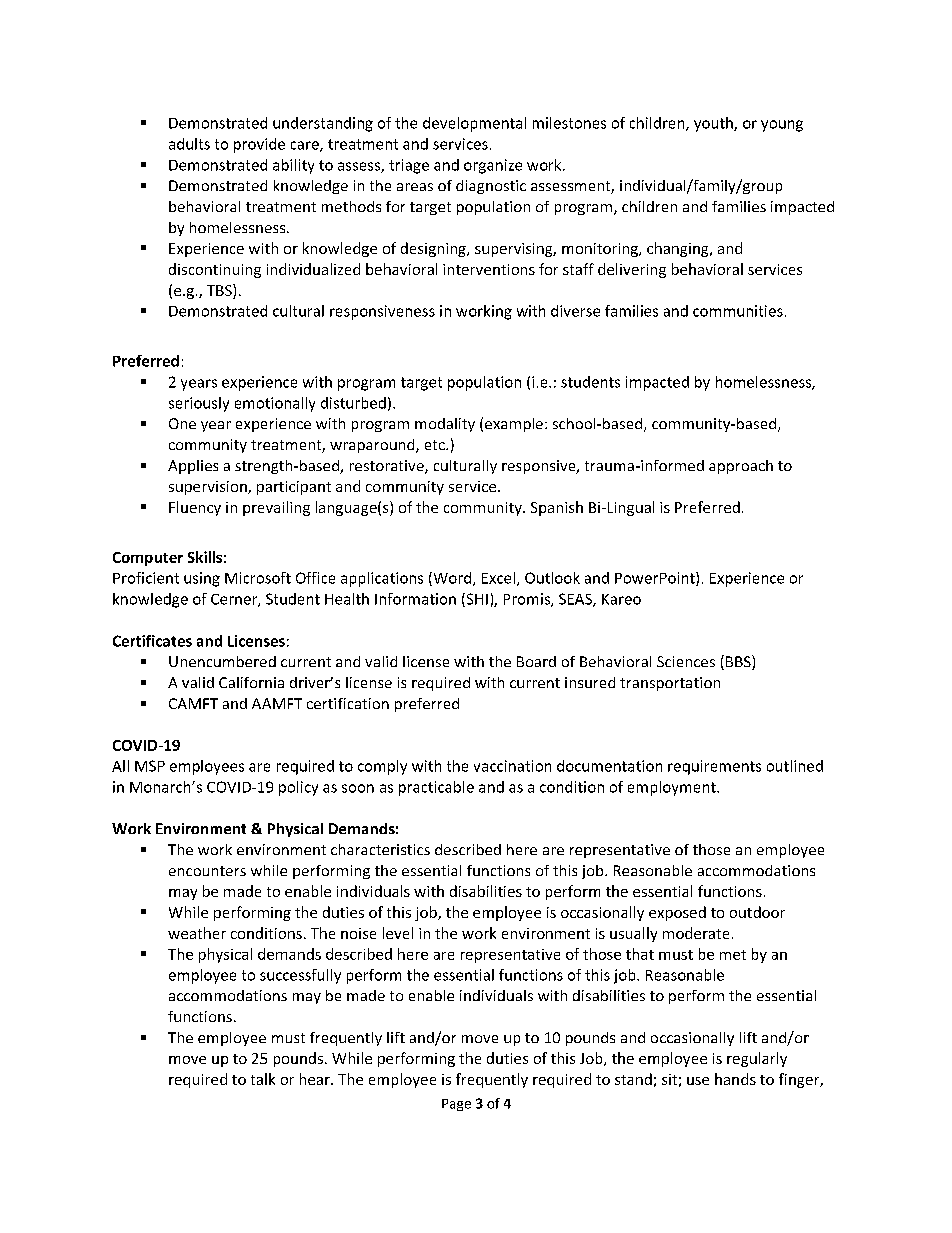 The height and width of the screenshot is (1233, 952). What do you see at coordinates (193, 467) in the screenshot?
I see `Applies` at bounding box center [193, 467].
